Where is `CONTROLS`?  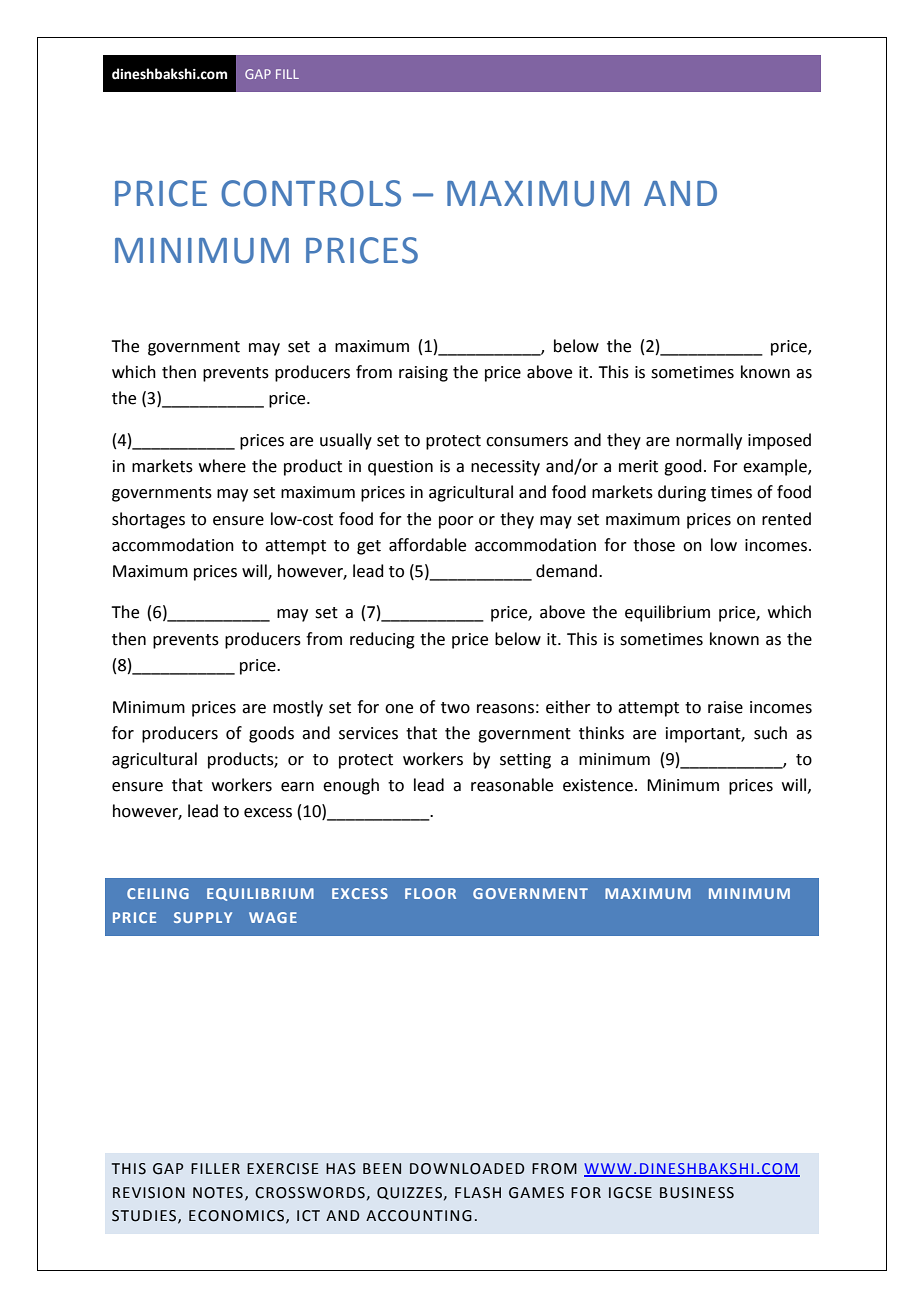
CONTROLS is located at coordinates (311, 193).
